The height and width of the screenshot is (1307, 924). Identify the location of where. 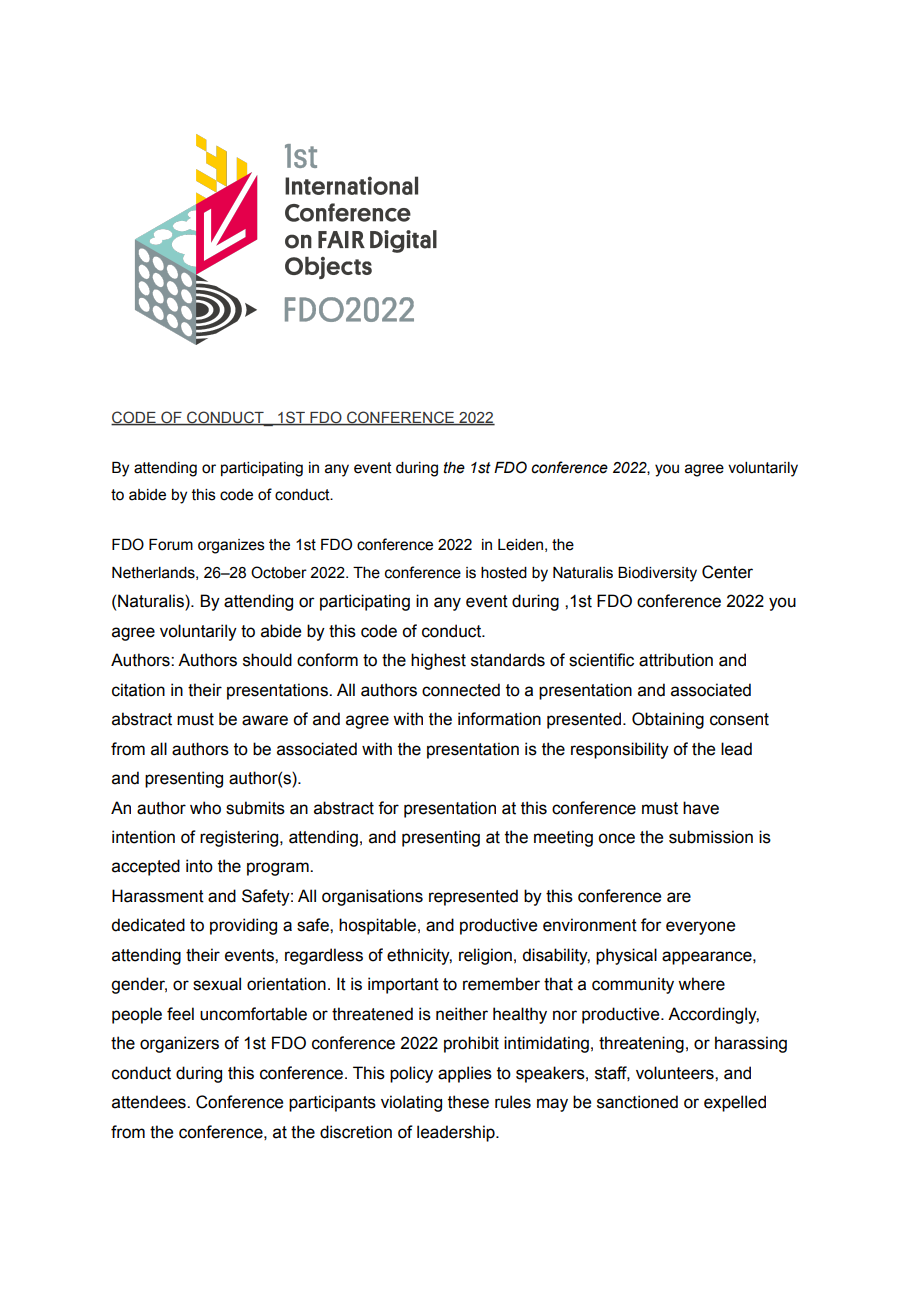
(701, 984).
